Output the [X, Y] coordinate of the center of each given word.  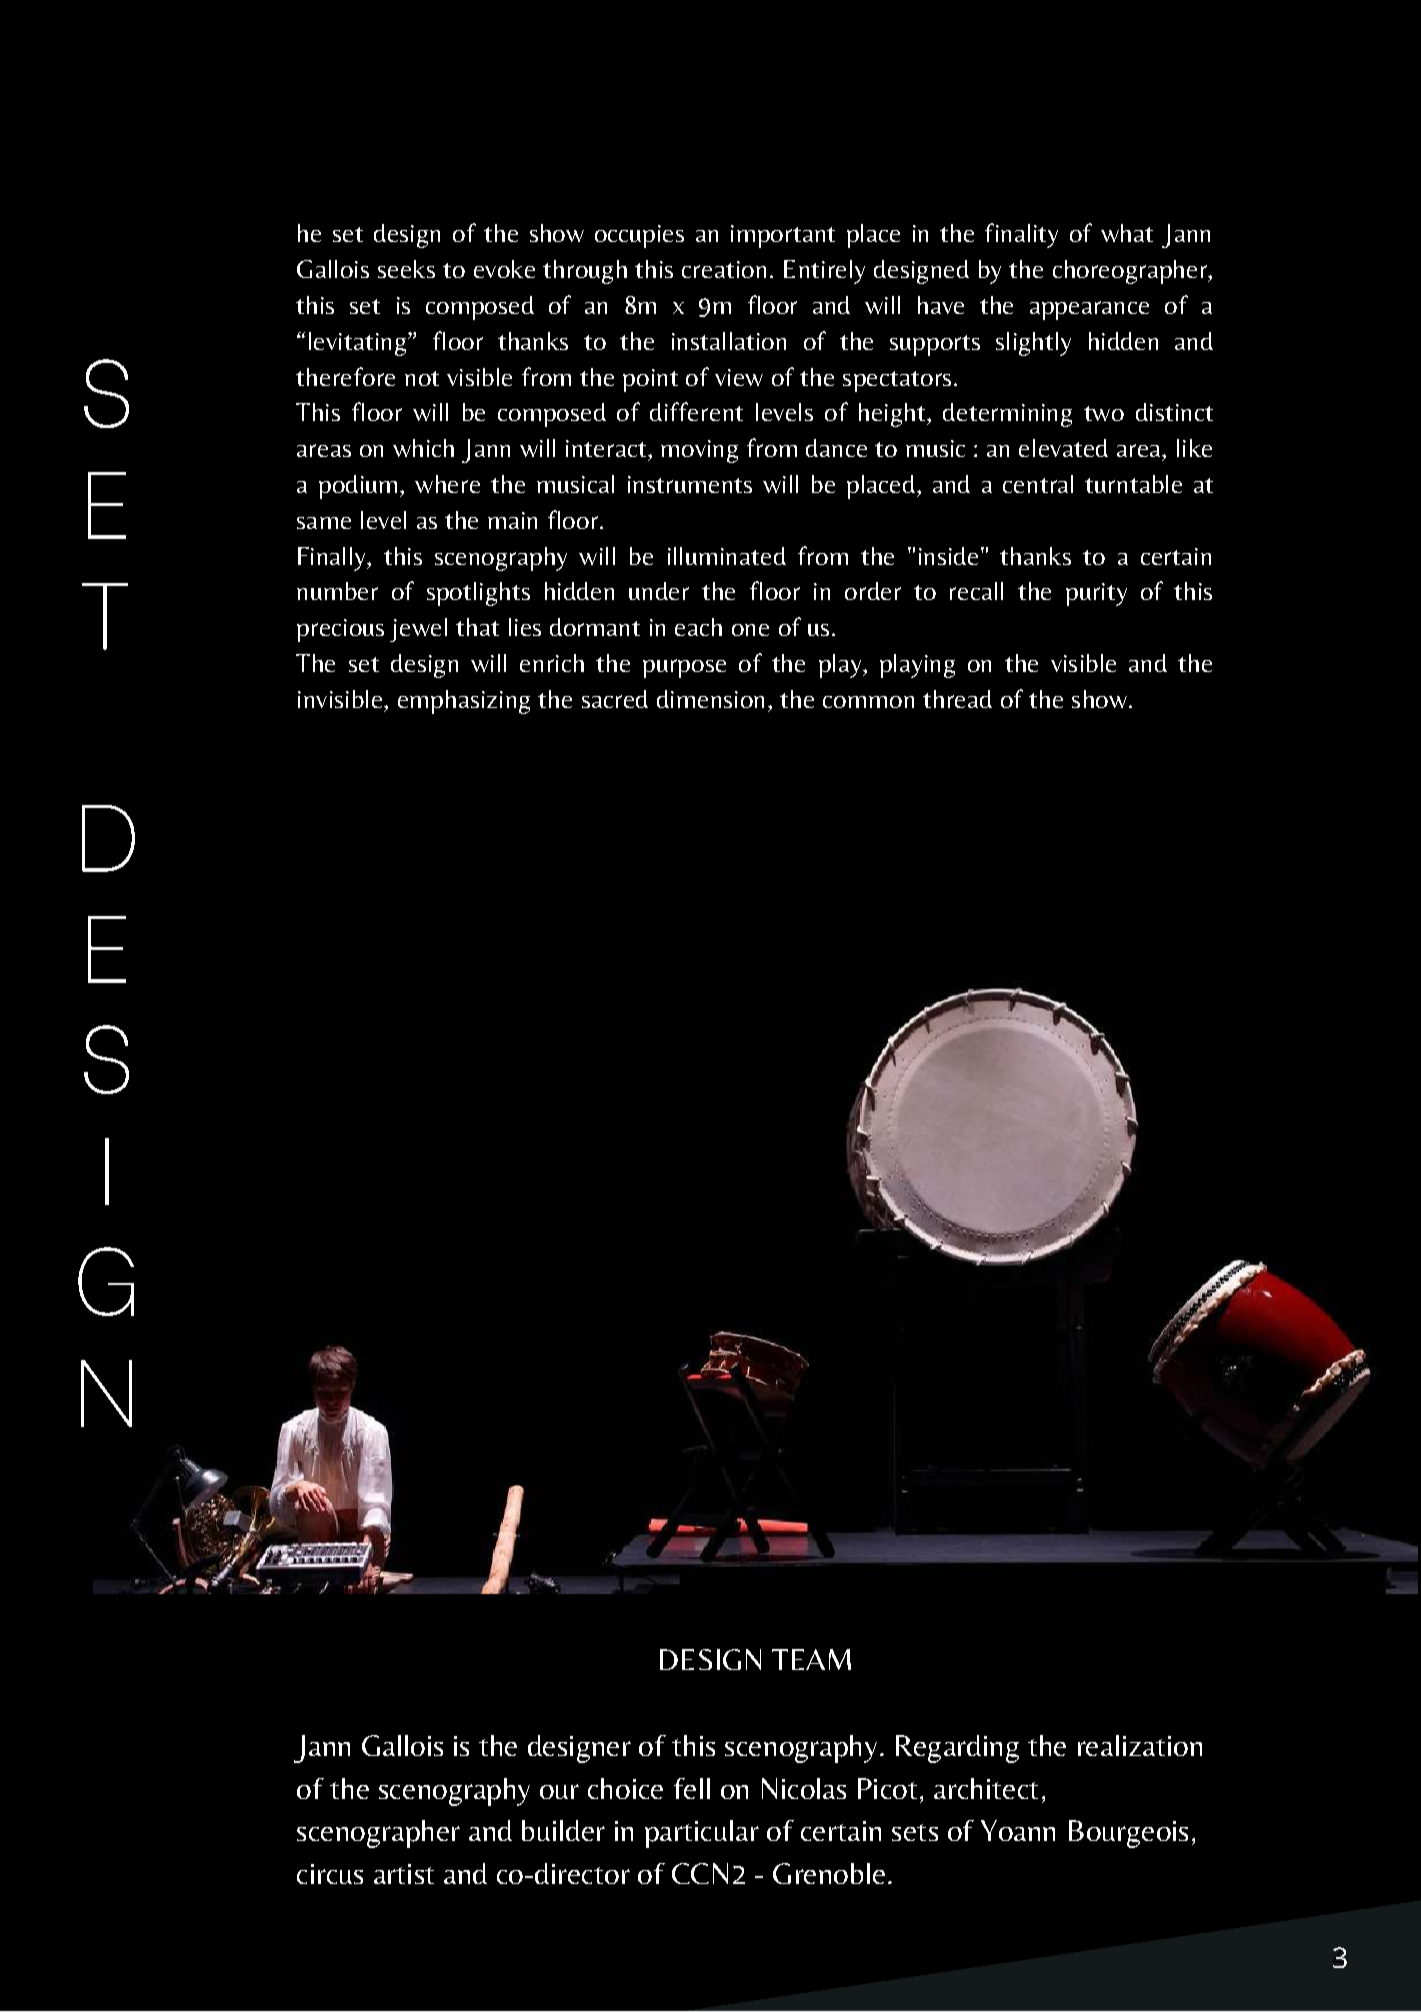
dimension [710, 699]
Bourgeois [1128, 1834]
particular [702, 1834]
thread [957, 699]
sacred [615, 699]
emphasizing [464, 702]
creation [724, 269]
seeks [406, 269]
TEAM [811, 1659]
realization [1140, 1745]
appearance [1089, 310]
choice [625, 1788]
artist [404, 1874]
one [750, 630]
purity [1096, 594]
